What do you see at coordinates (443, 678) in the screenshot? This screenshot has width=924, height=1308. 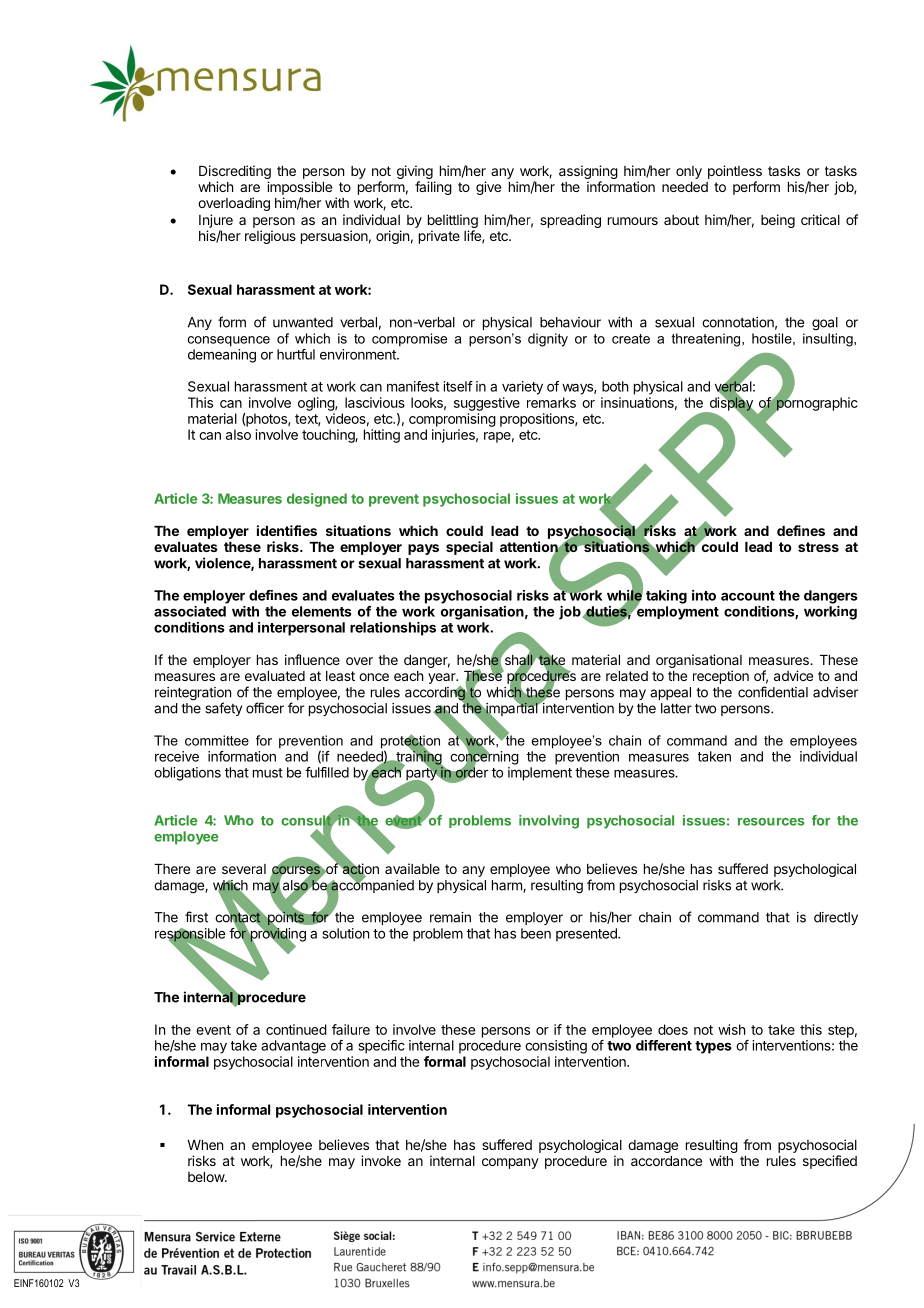 I see `year` at bounding box center [443, 678].
